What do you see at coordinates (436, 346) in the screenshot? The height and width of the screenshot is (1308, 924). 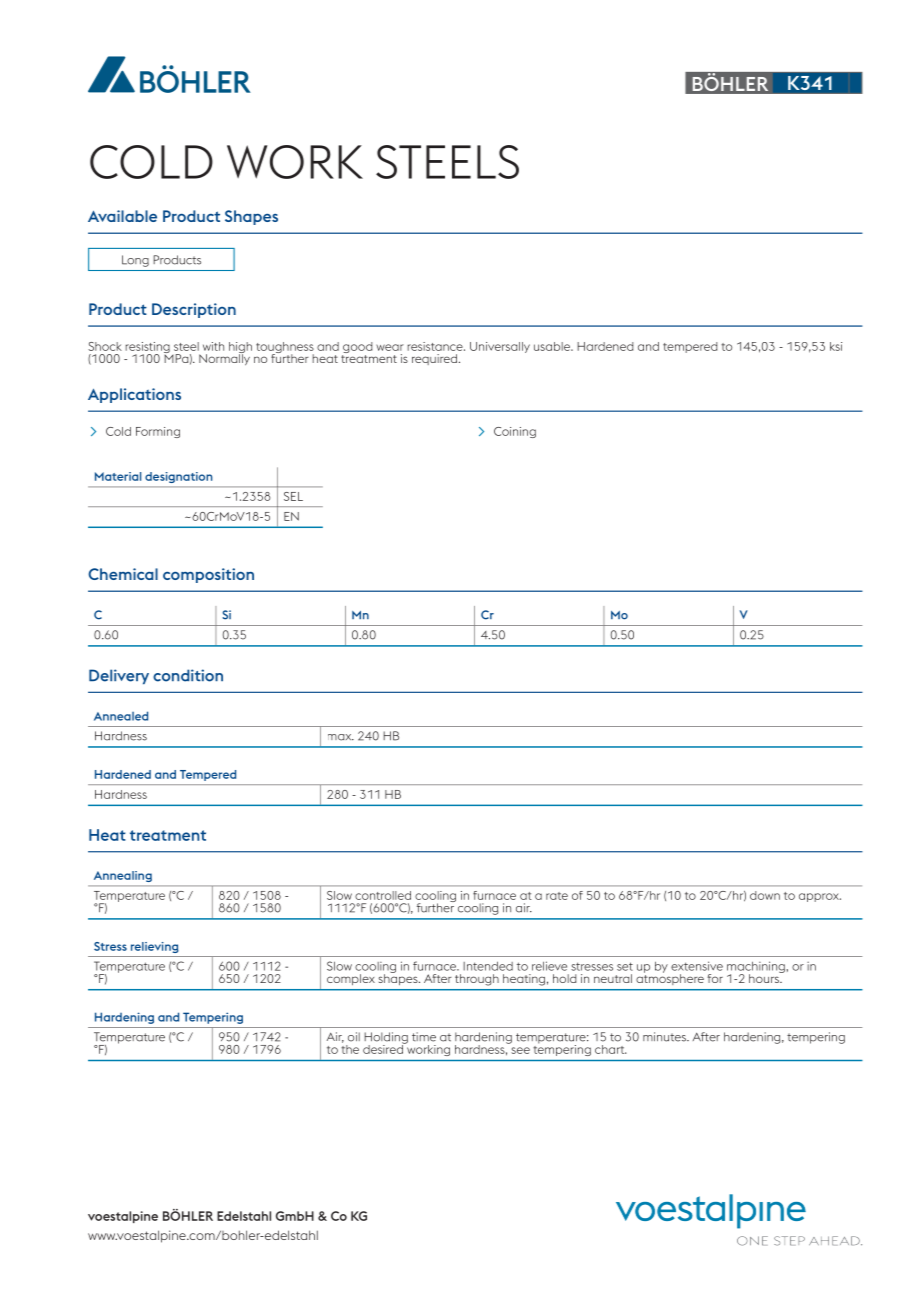 I see `resistance` at bounding box center [436, 346].
